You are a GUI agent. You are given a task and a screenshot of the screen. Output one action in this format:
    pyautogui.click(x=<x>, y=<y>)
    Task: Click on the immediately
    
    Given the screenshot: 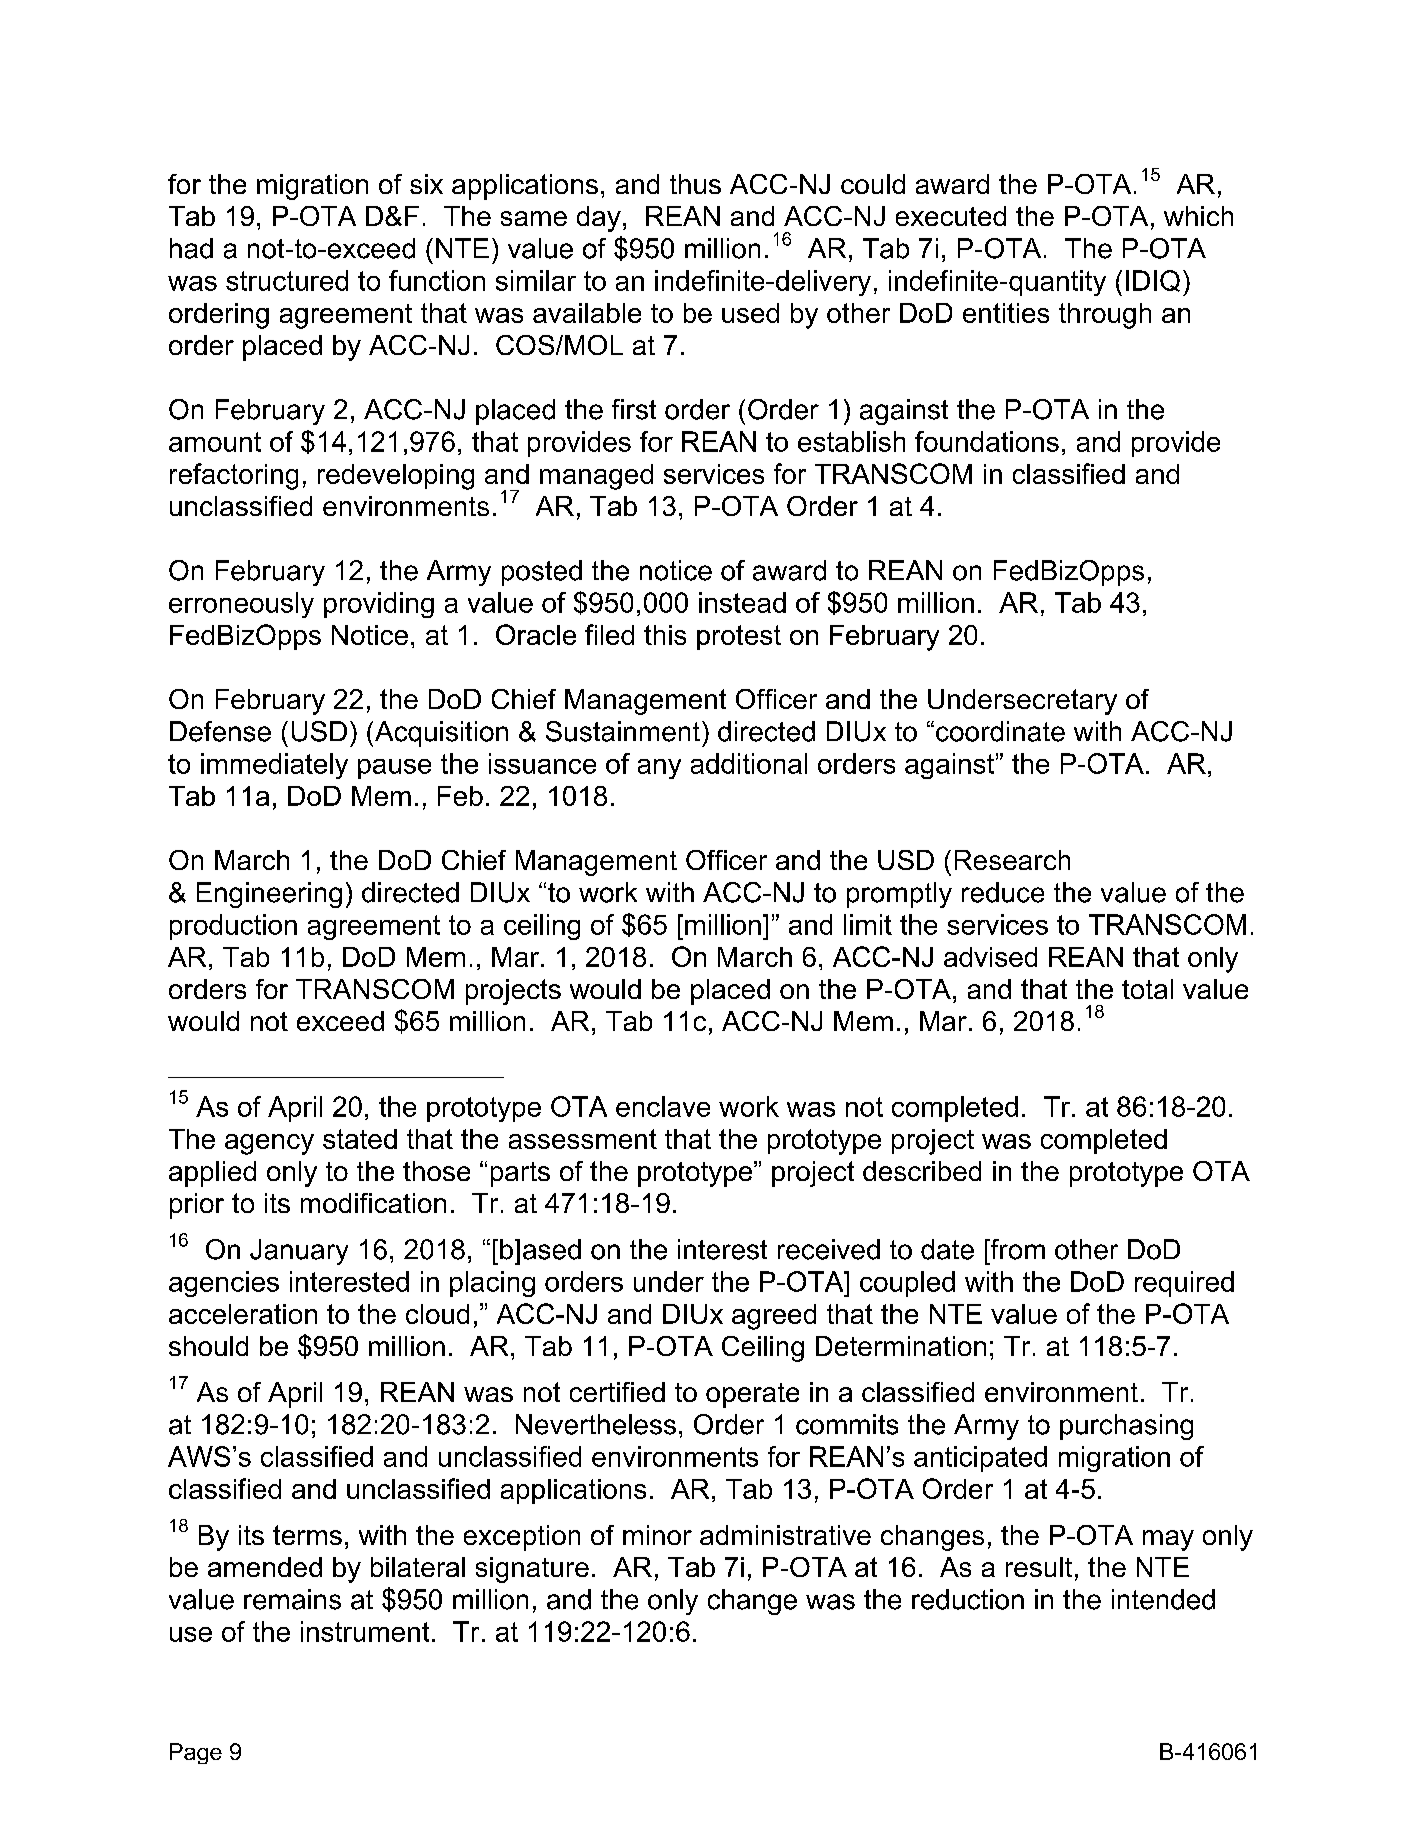 What is the action you would take?
    pyautogui.click(x=274, y=766)
